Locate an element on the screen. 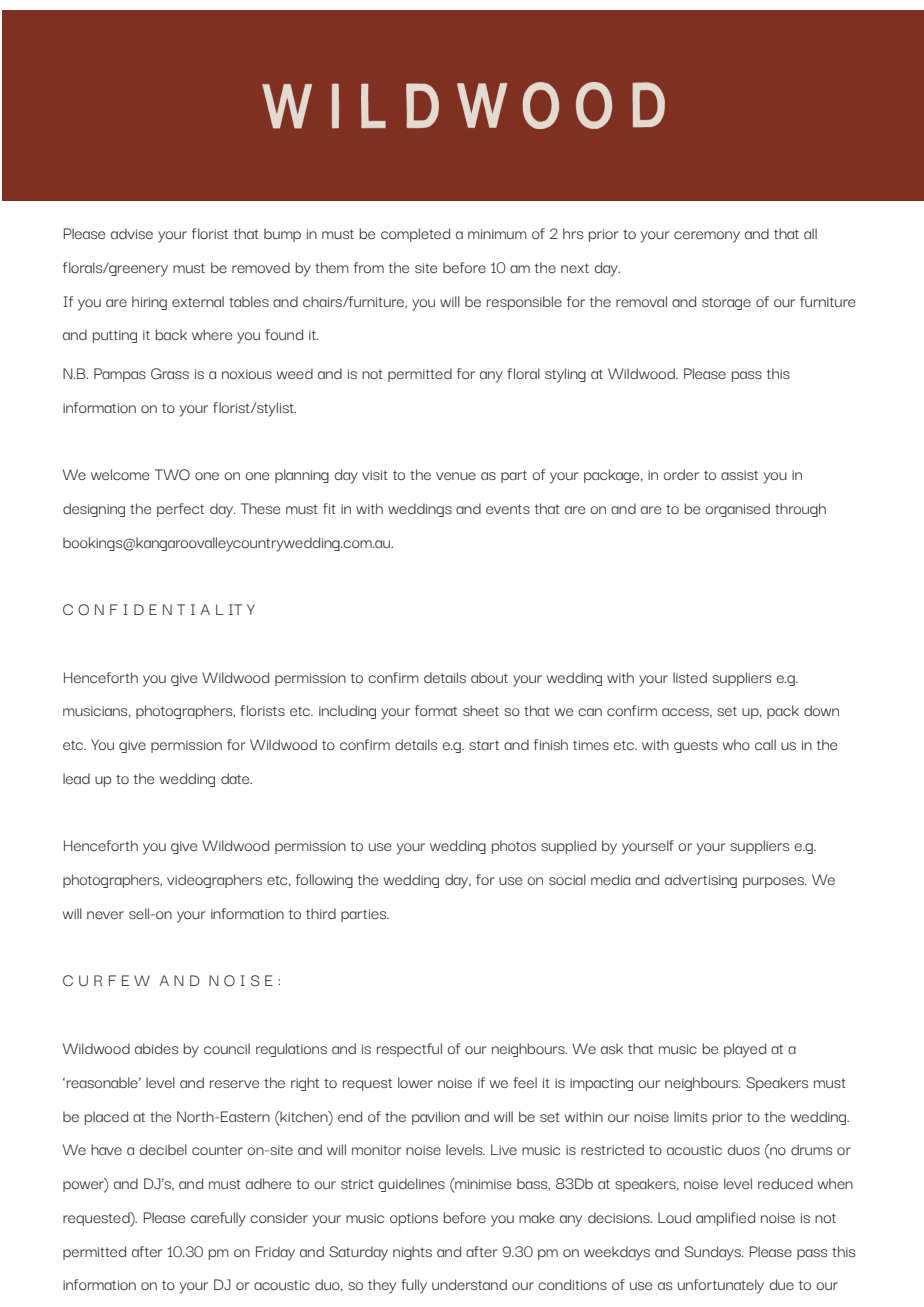  Friday is located at coordinates (275, 1253).
